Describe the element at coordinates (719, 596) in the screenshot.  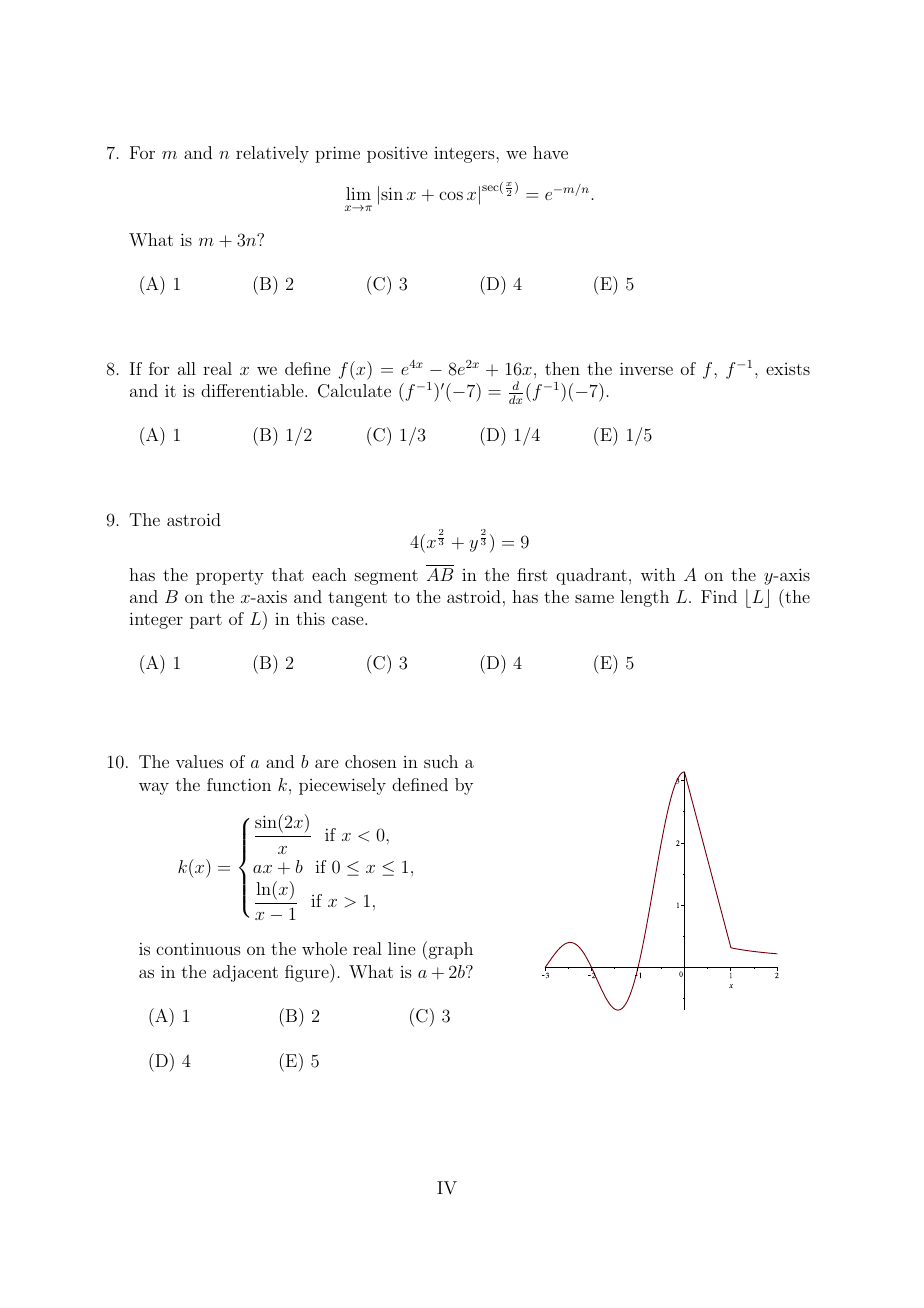
I see `Find` at that location.
